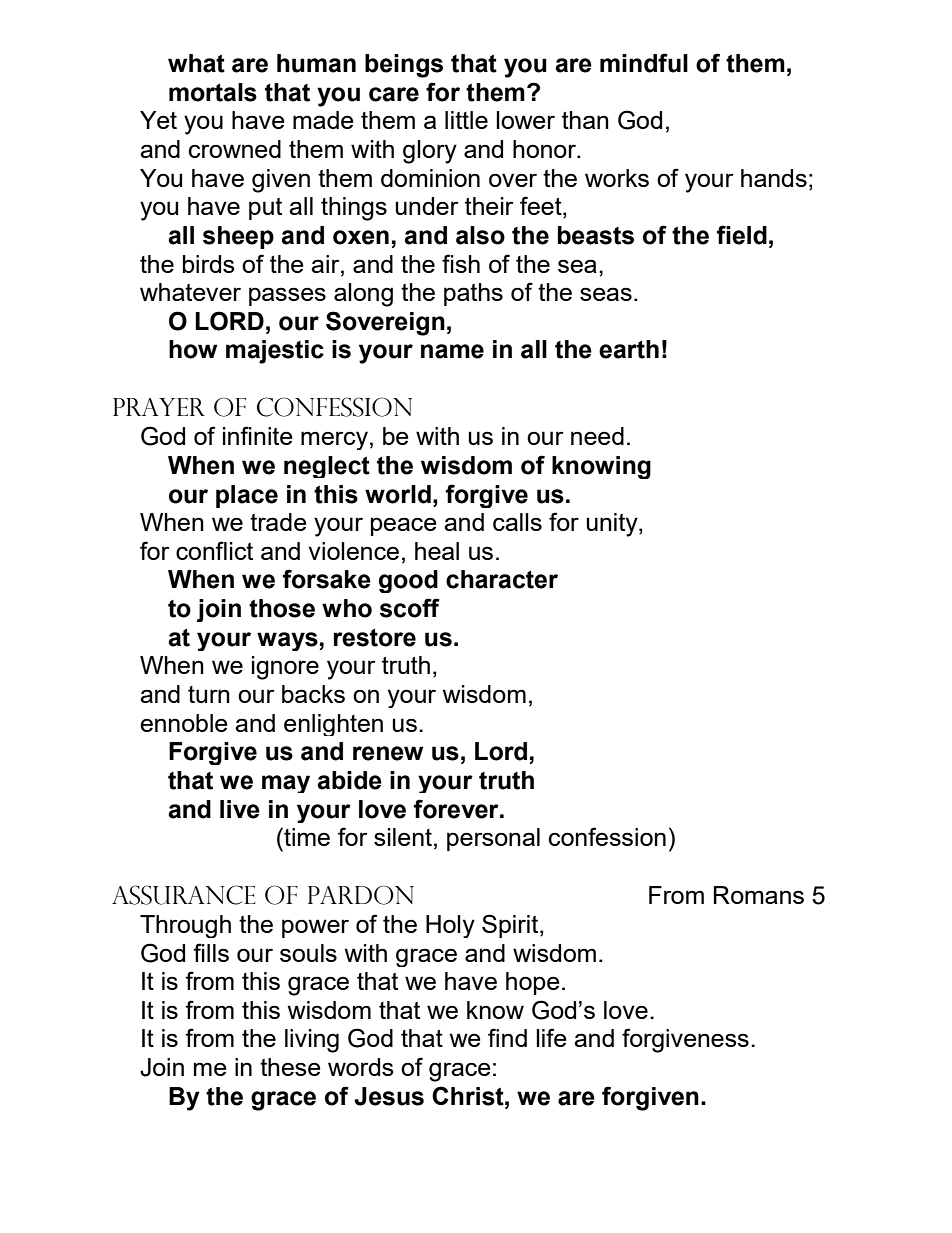 This screenshot has height=1233, width=952. I want to click on character, so click(502, 579).
